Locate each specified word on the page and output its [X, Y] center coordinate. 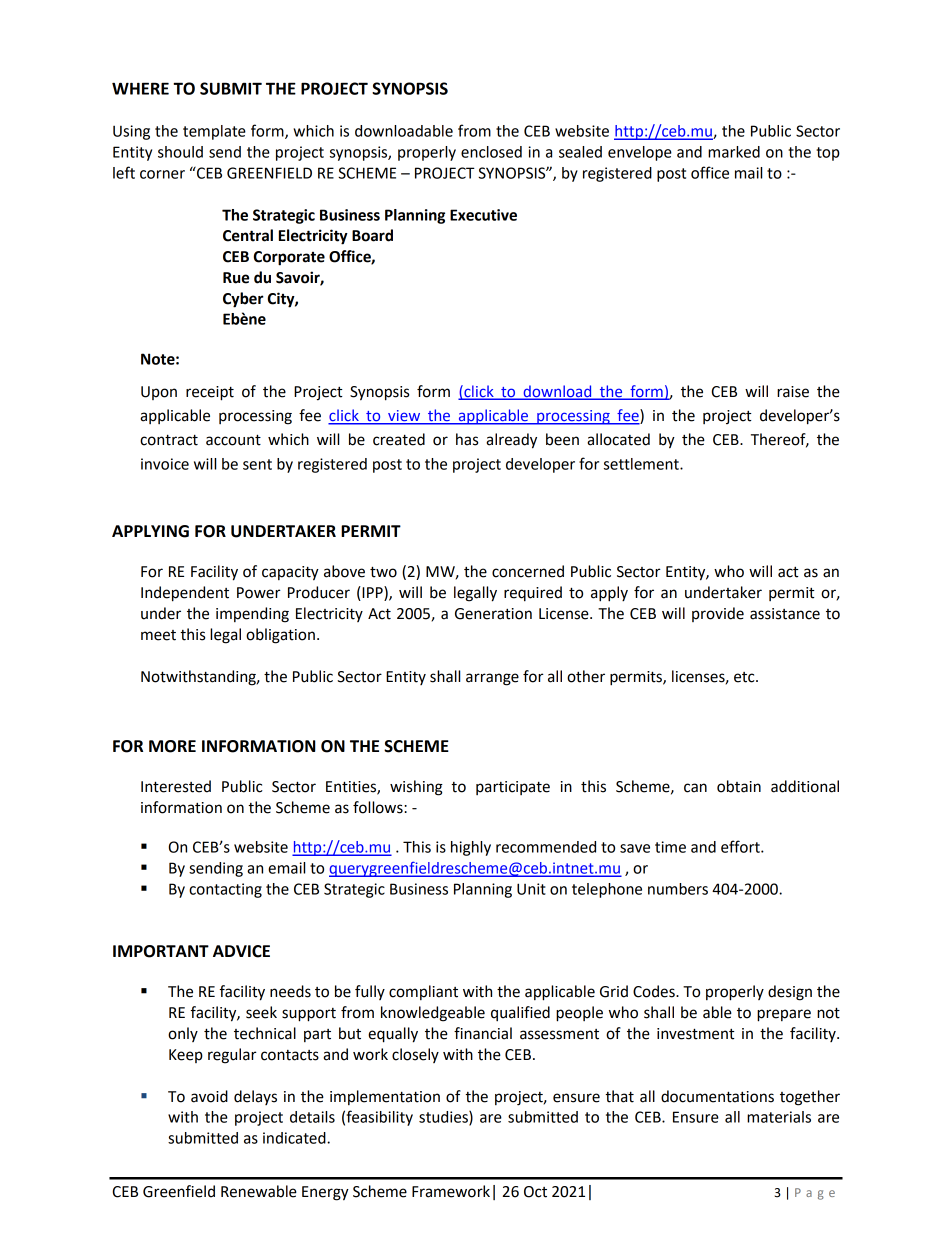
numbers [678, 889]
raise [793, 392]
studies [444, 1118]
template [214, 132]
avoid [209, 1096]
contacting [225, 890]
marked [734, 152]
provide [718, 614]
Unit [531, 889]
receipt [210, 393]
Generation [493, 614]
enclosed [491, 152]
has [467, 439]
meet [158, 635]
